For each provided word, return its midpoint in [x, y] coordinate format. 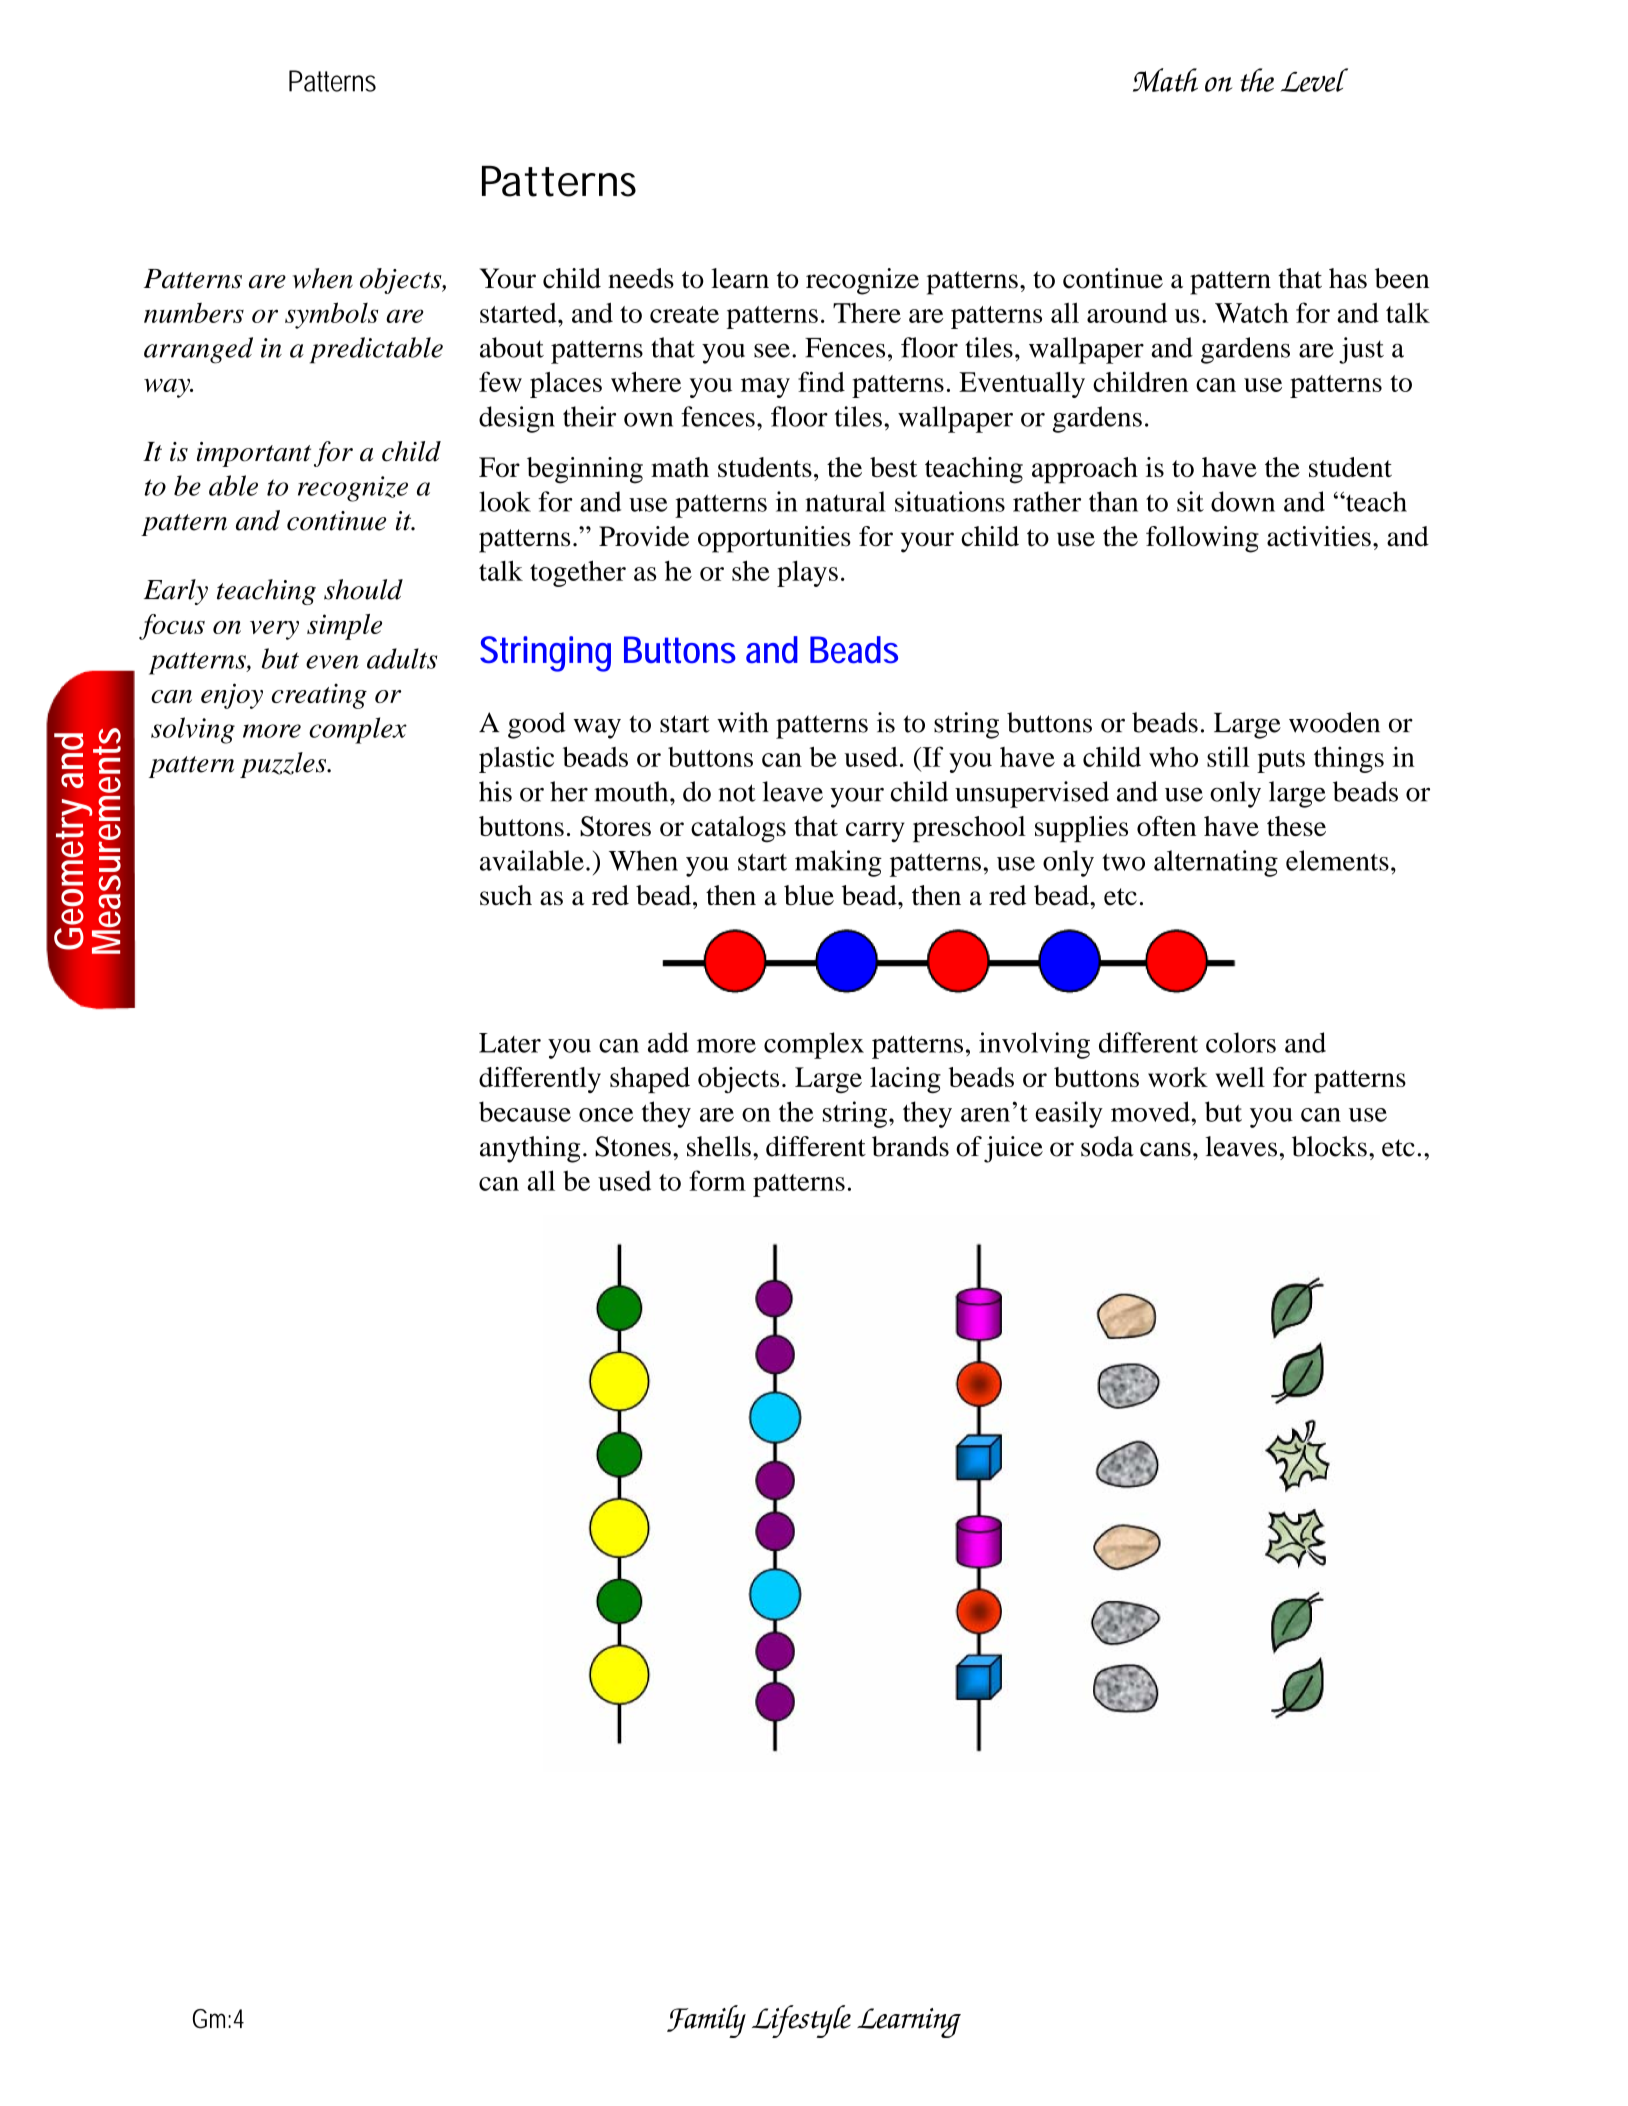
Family [706, 2021]
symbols [331, 315]
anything [530, 1149]
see [772, 350]
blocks [1329, 1146]
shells [719, 1146]
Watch [1252, 312]
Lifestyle [801, 2021]
